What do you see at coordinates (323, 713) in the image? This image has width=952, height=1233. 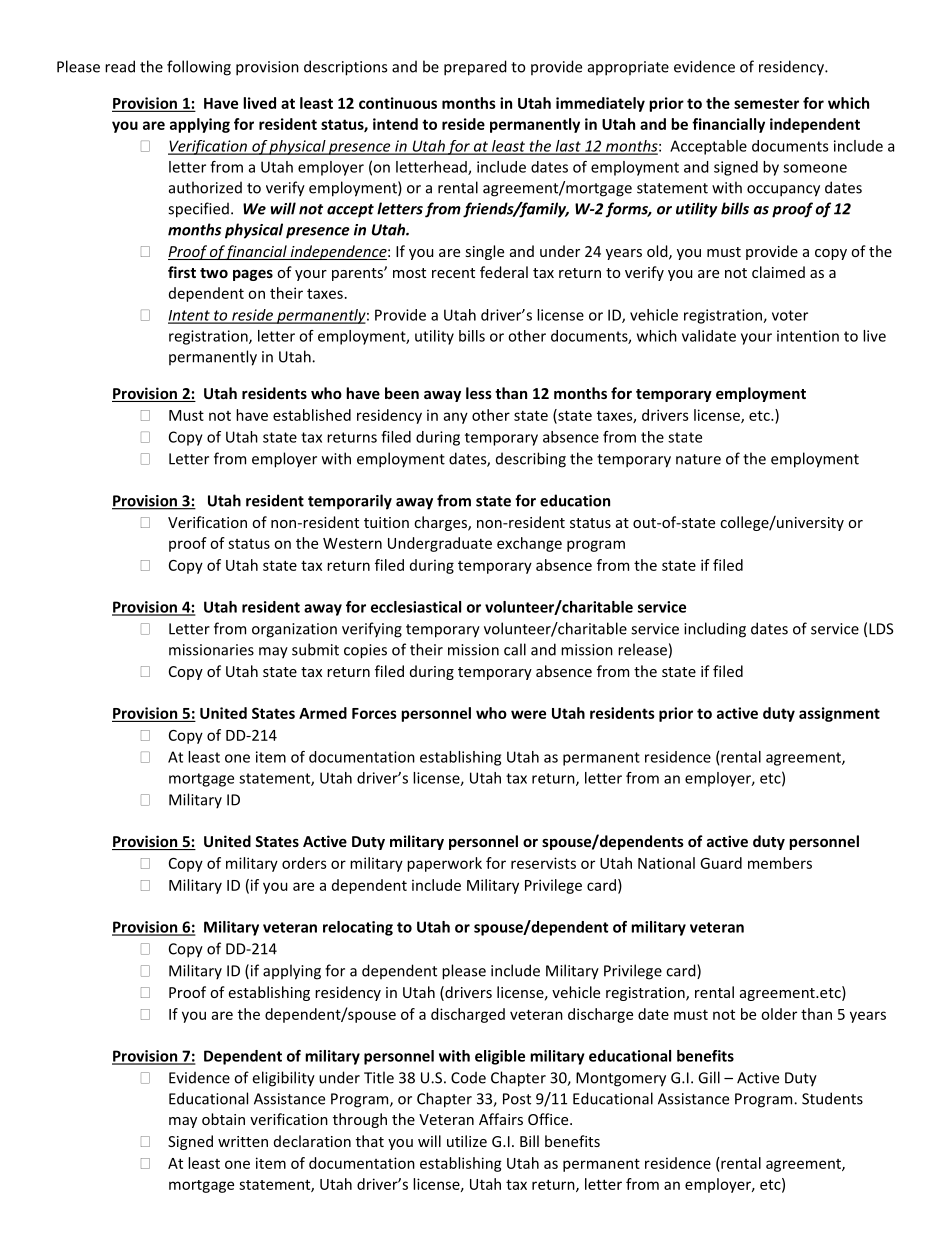 I see `Armed` at bounding box center [323, 713].
